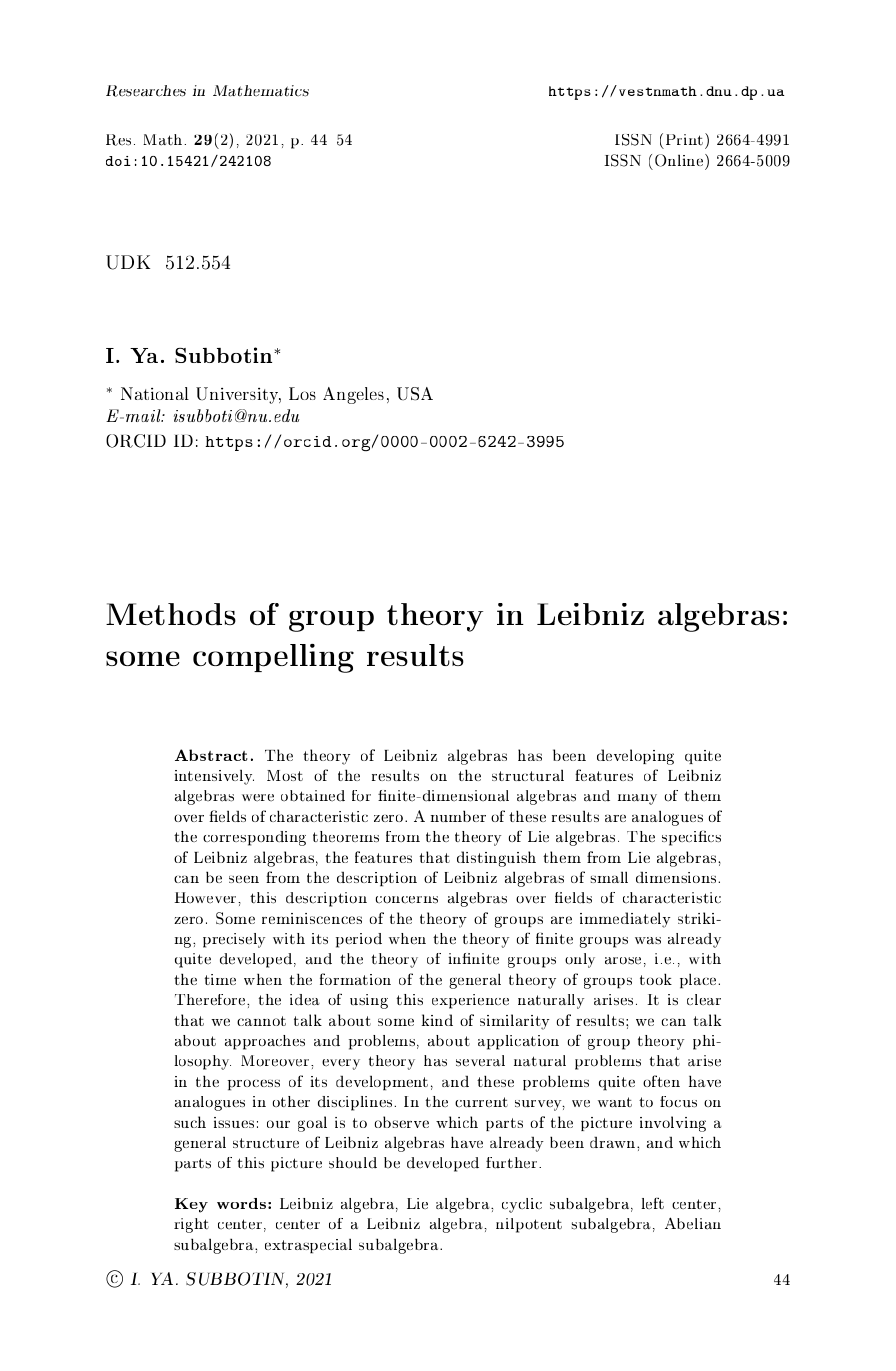 This document has width=896, height=1371. Describe the element at coordinates (415, 394) in the document. I see `USA` at that location.
